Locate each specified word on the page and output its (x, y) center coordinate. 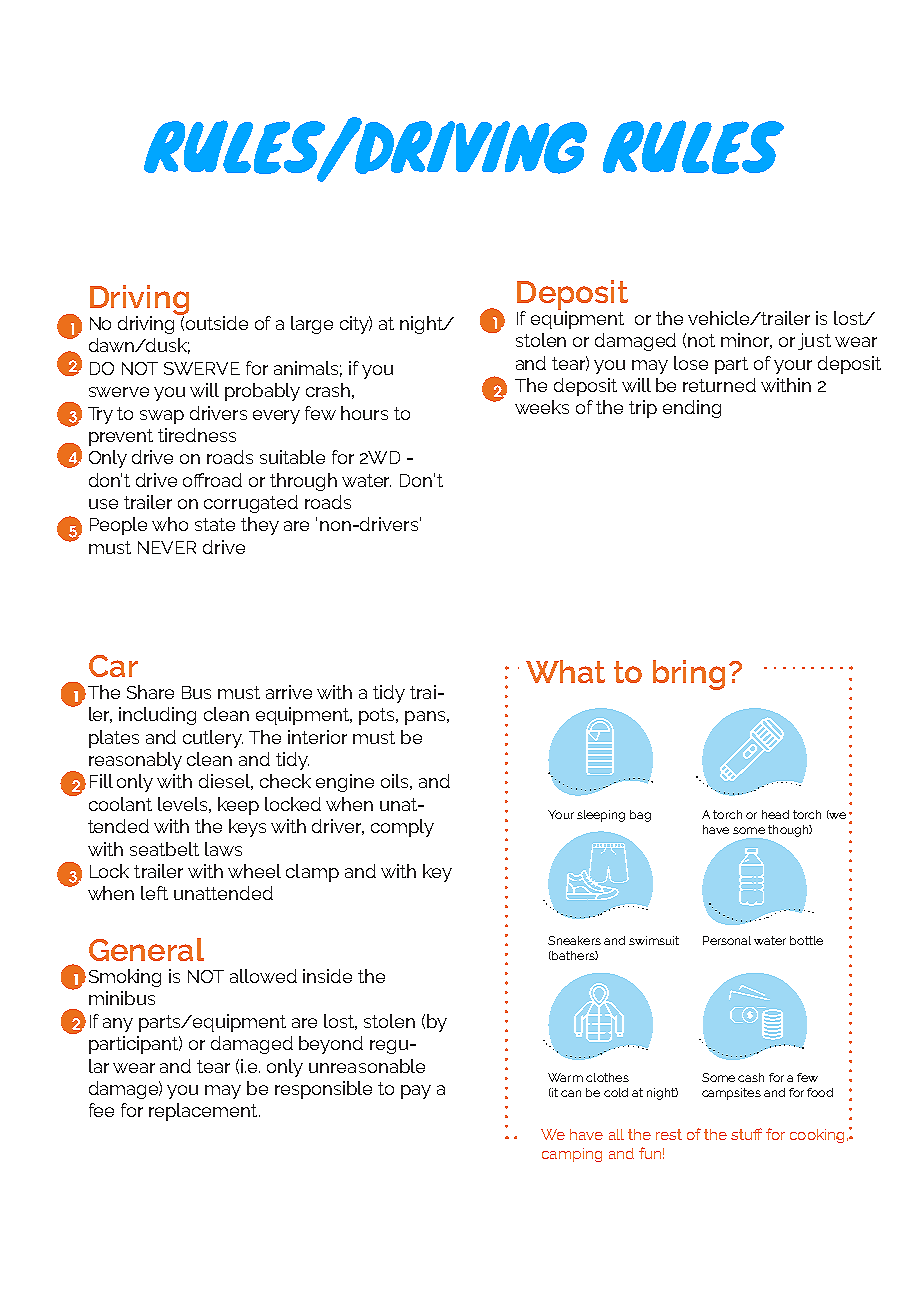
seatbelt (164, 849)
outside (217, 323)
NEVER (167, 547)
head (775, 814)
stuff (746, 1134)
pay (416, 1092)
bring (689, 675)
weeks (542, 407)
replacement (204, 1112)
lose (691, 363)
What (565, 671)
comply (402, 828)
